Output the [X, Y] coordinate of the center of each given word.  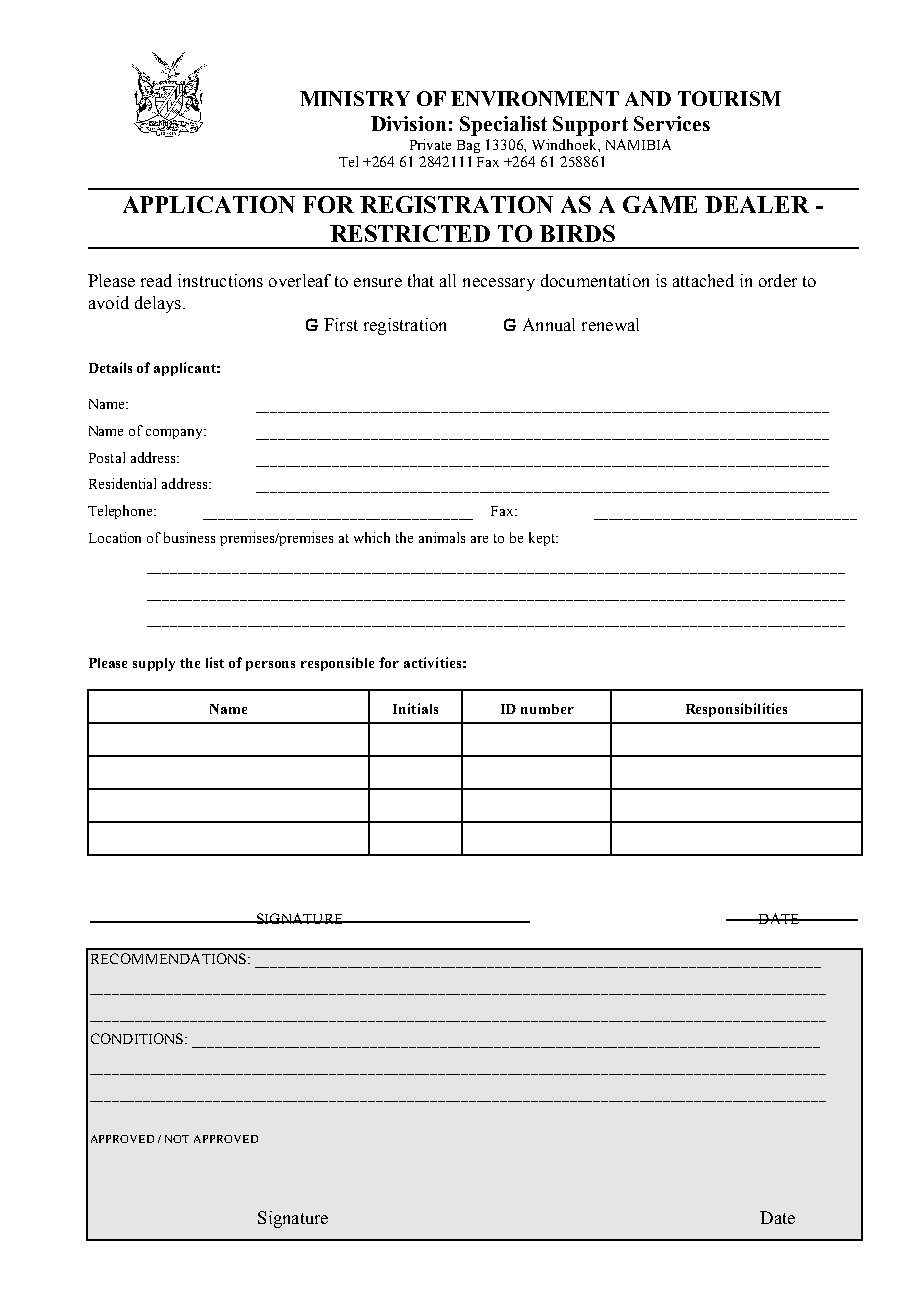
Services [672, 123]
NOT [177, 1139]
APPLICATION [209, 204]
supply [154, 664]
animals [442, 537]
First [341, 324]
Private [430, 144]
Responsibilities [736, 710]
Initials [415, 708]
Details [110, 367]
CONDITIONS [138, 1038]
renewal [610, 324]
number [547, 709]
